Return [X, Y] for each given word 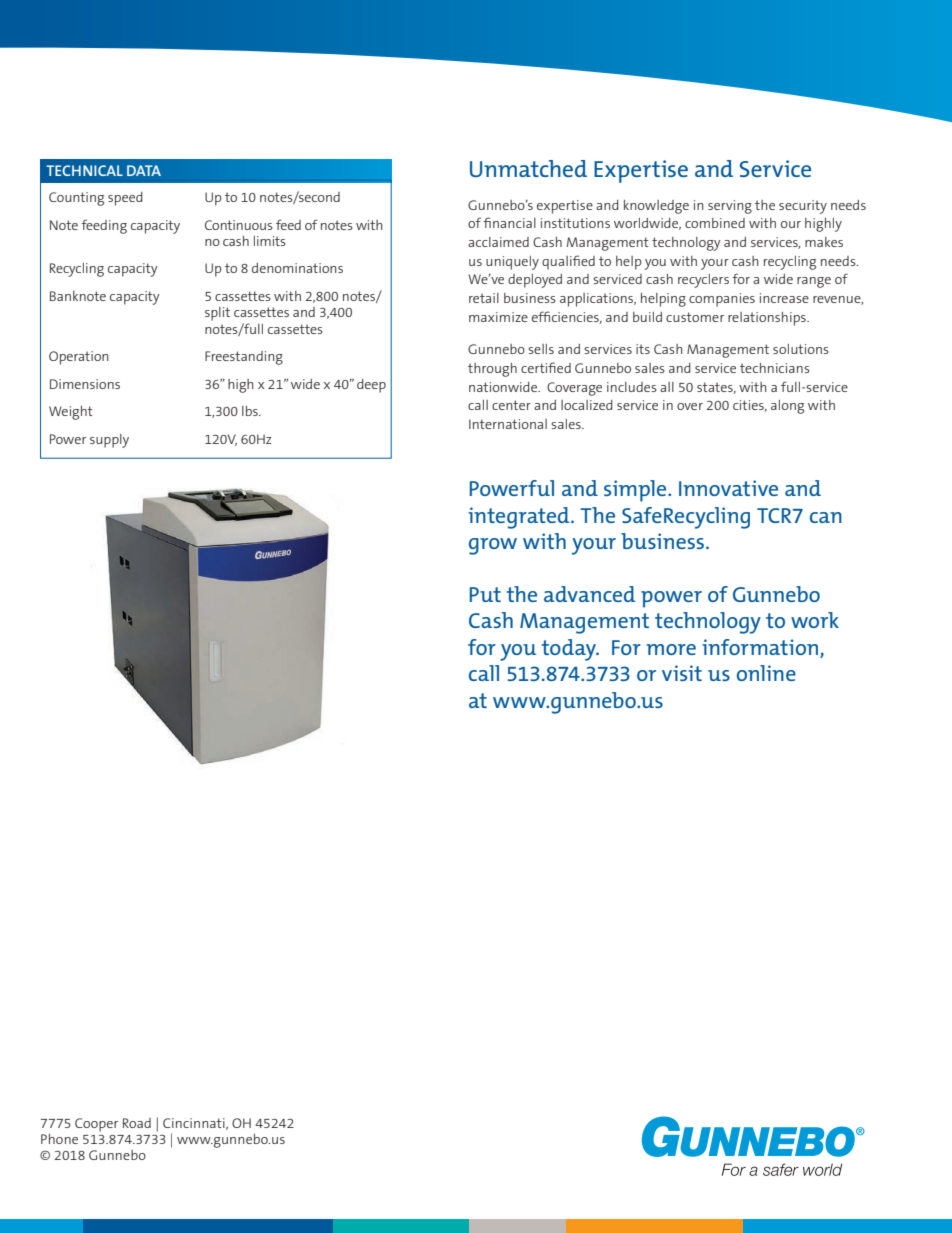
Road [137, 1123]
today [570, 650]
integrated [520, 518]
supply [109, 441]
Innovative [728, 488]
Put [485, 594]
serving [730, 207]
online [766, 673]
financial [509, 222]
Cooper [96, 1125]
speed [125, 199]
